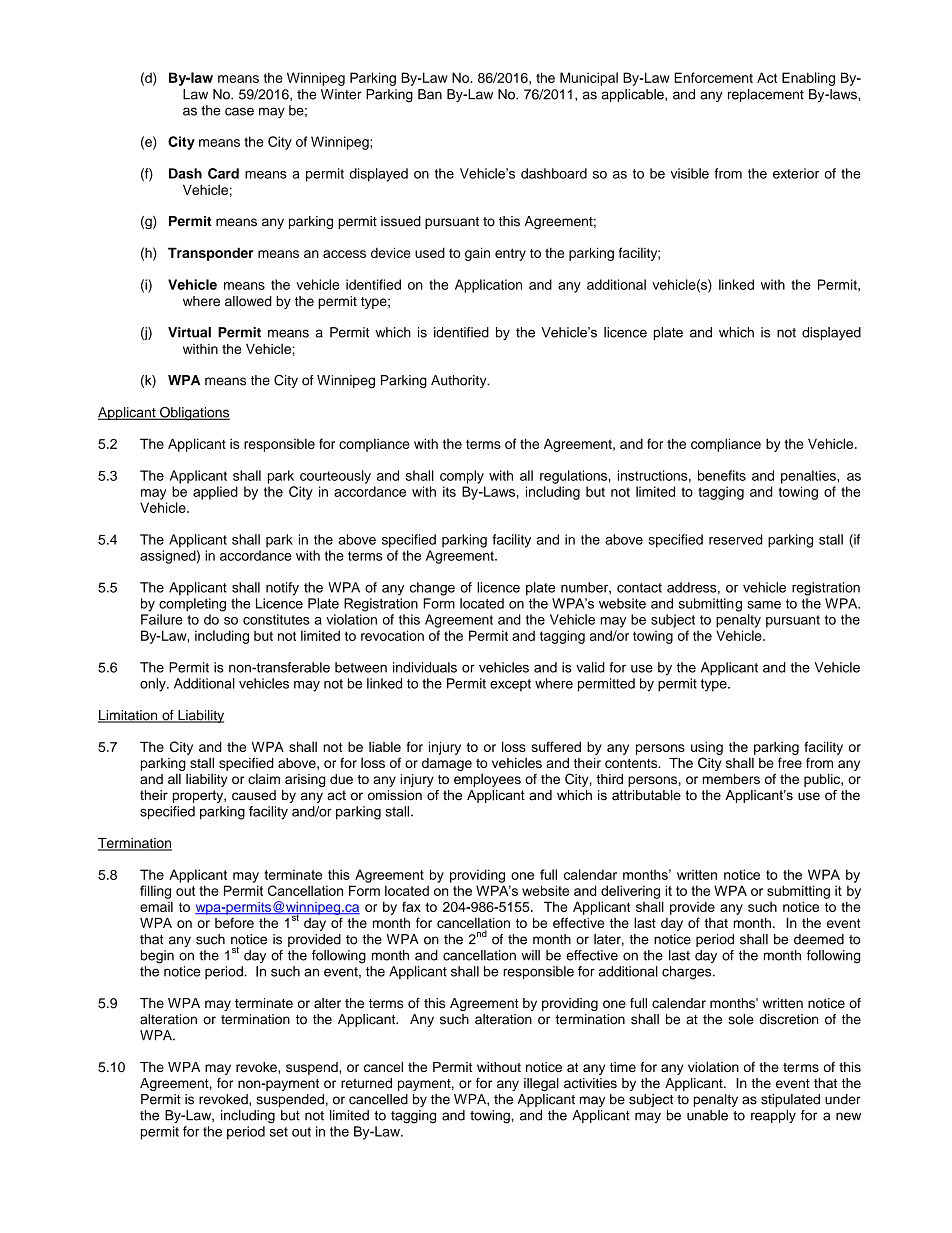 Image resolution: width=952 pixels, height=1233 pixels. Describe the element at coordinates (189, 332) in the page. I see `Virtual` at that location.
